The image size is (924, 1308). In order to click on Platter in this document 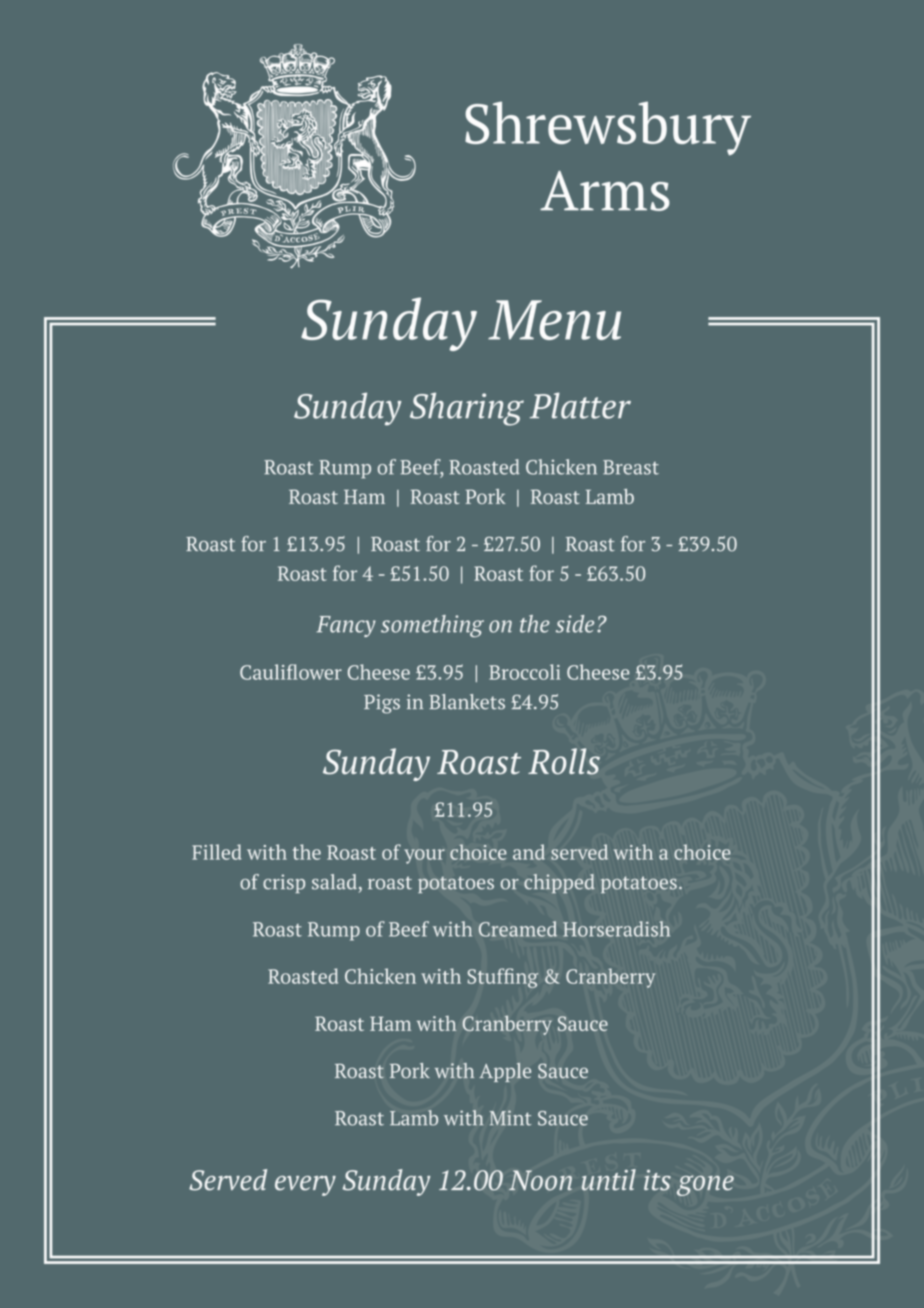, I will do `click(580, 405)`.
